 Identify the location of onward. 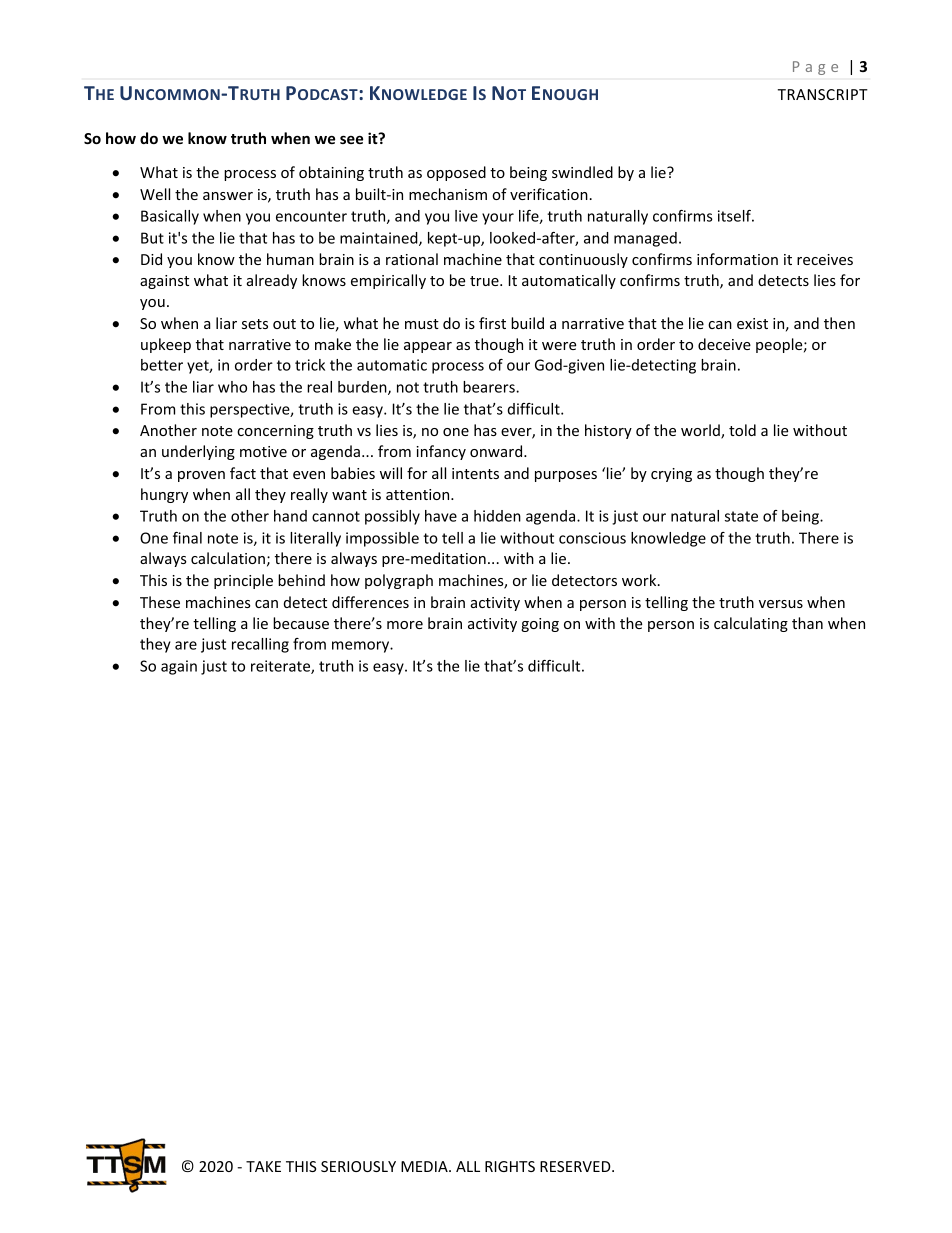
(497, 451).
